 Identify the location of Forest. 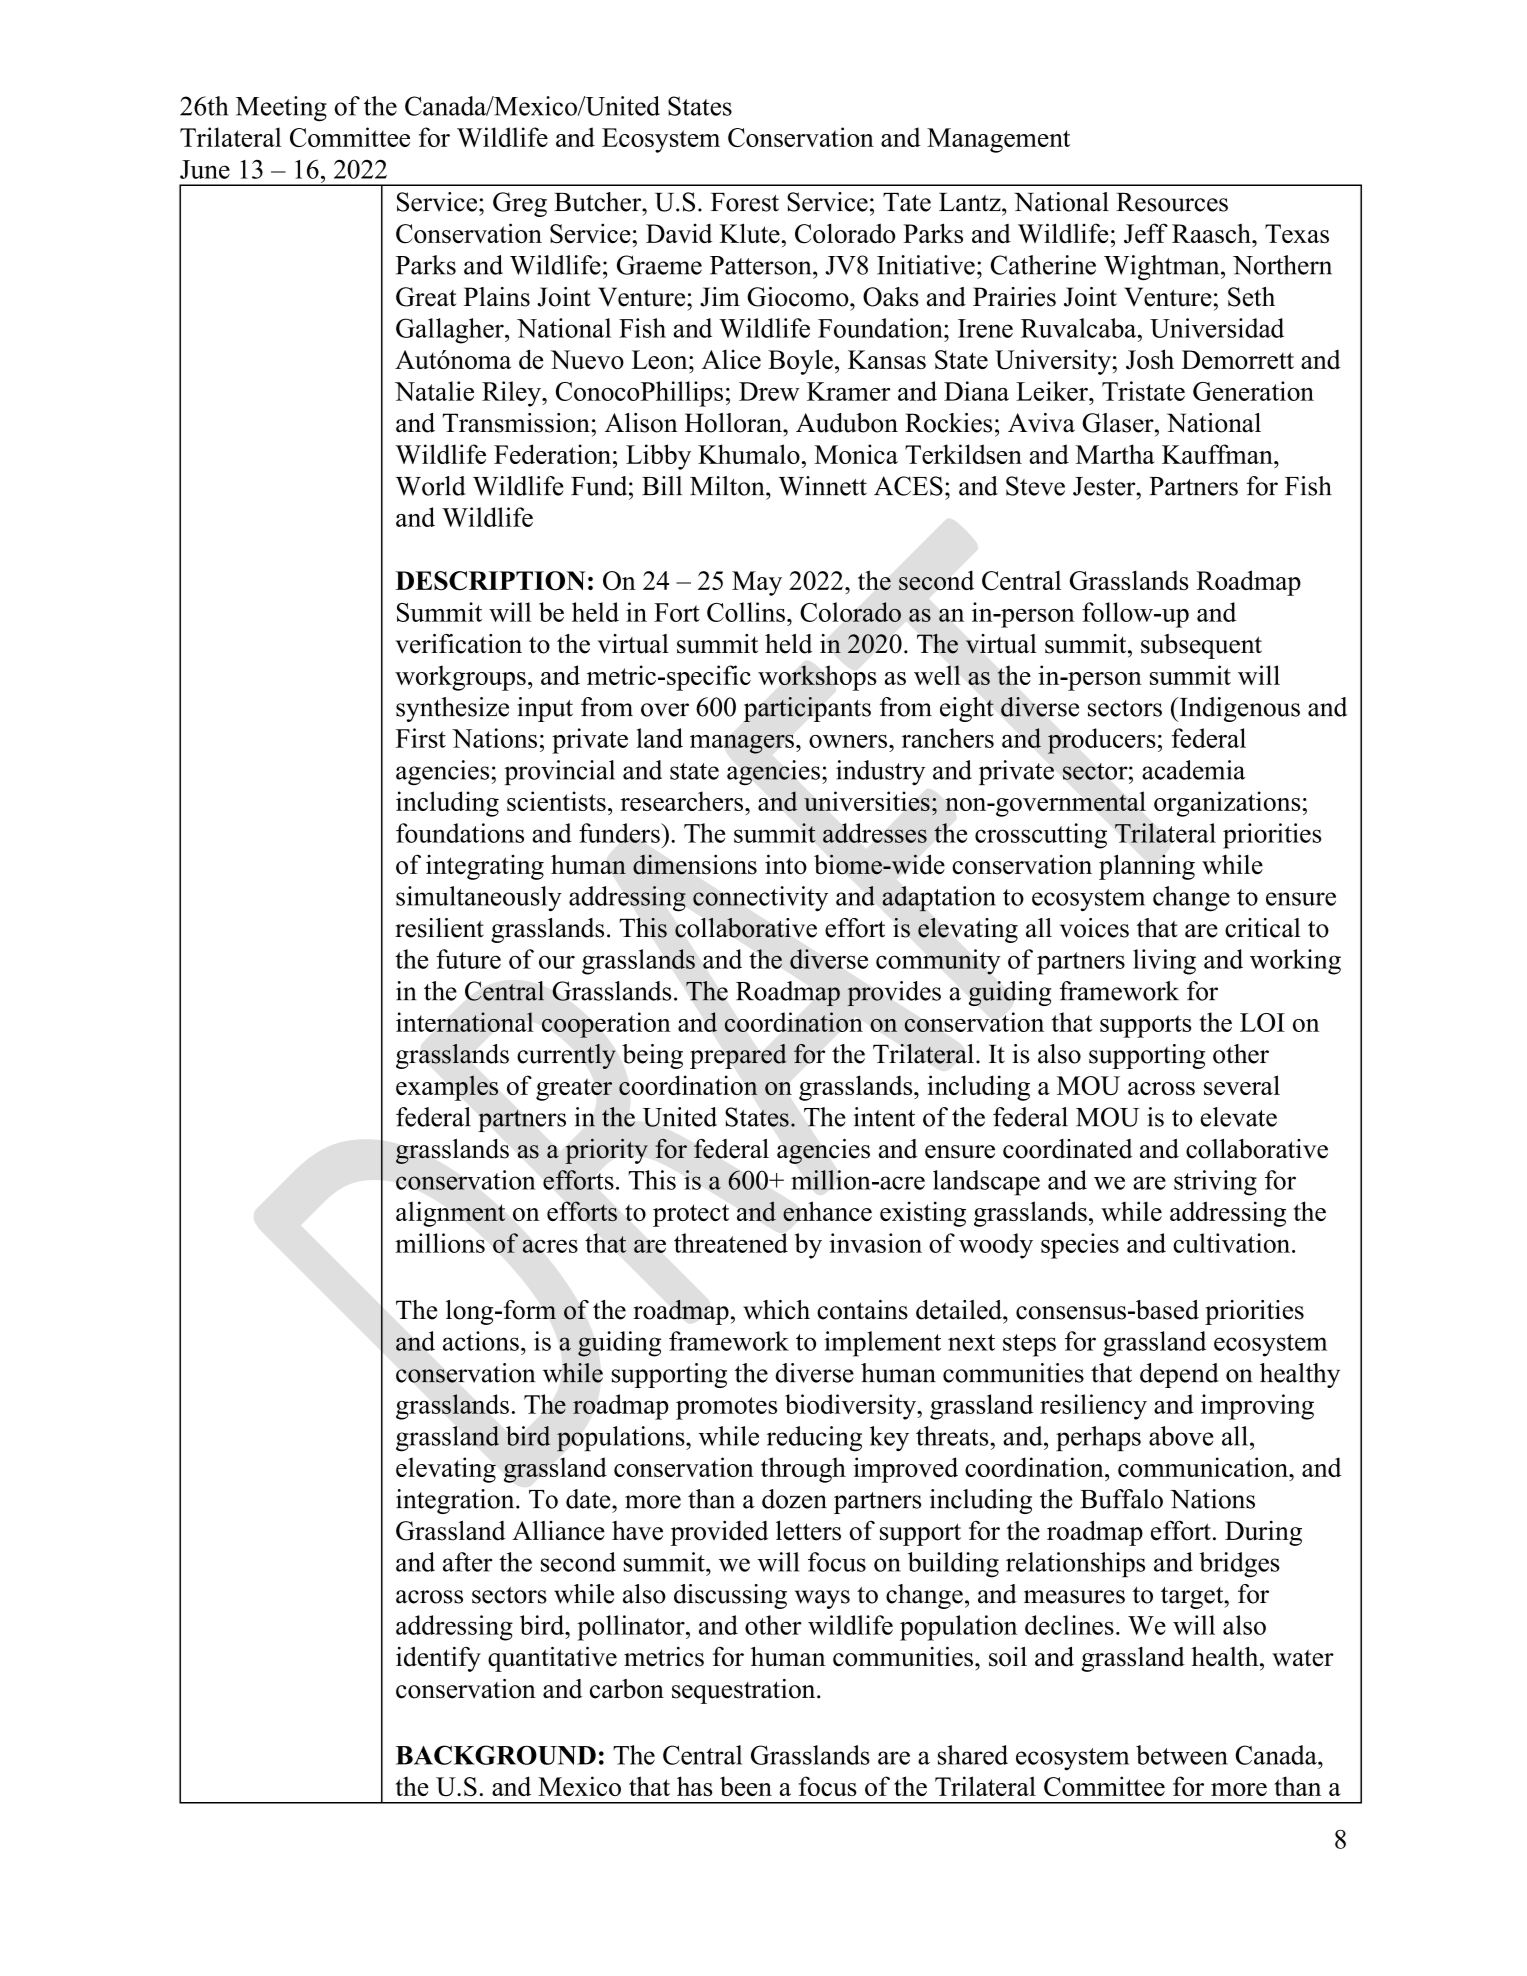
(745, 202).
